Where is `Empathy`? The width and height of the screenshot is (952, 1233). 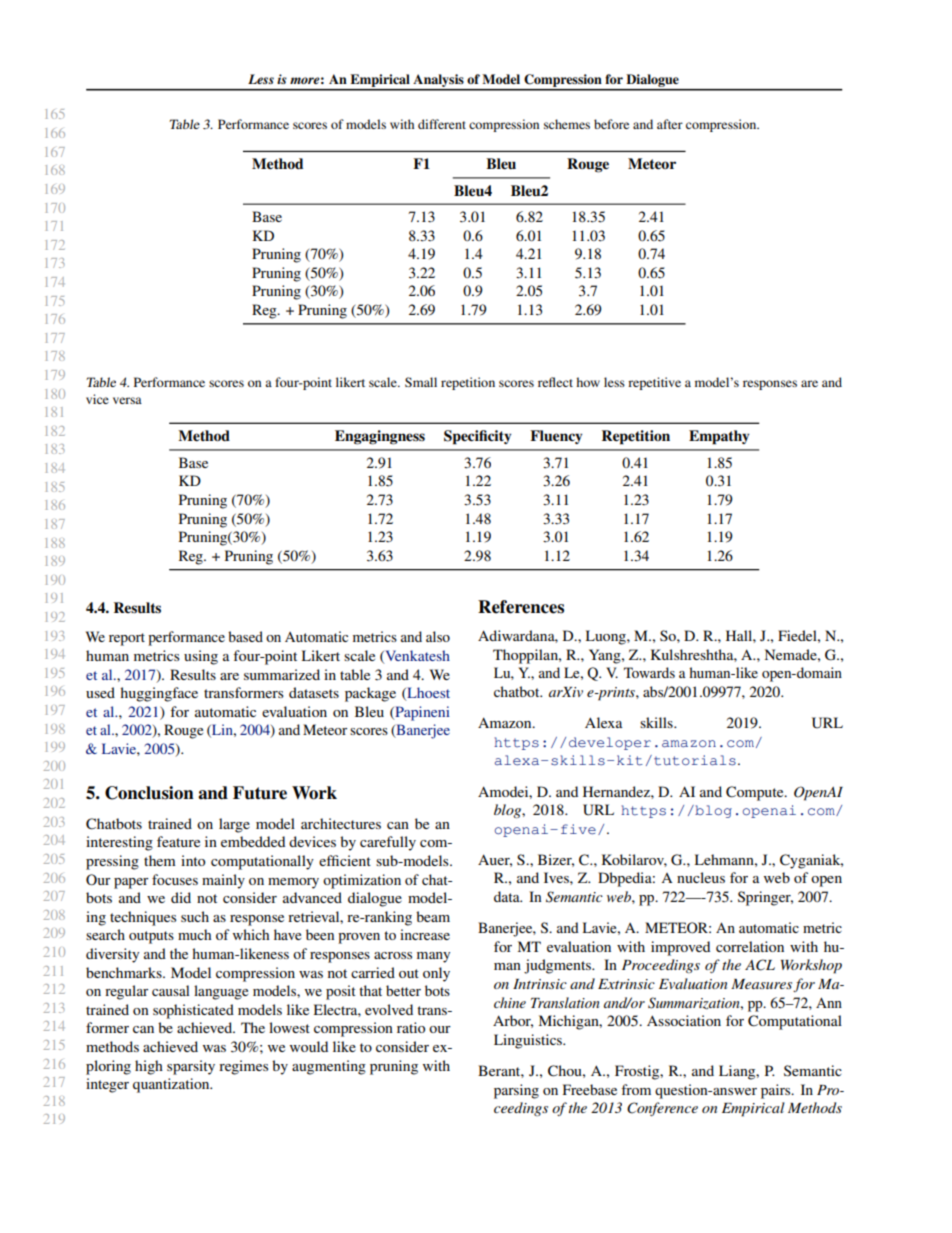 Empathy is located at coordinates (719, 437).
